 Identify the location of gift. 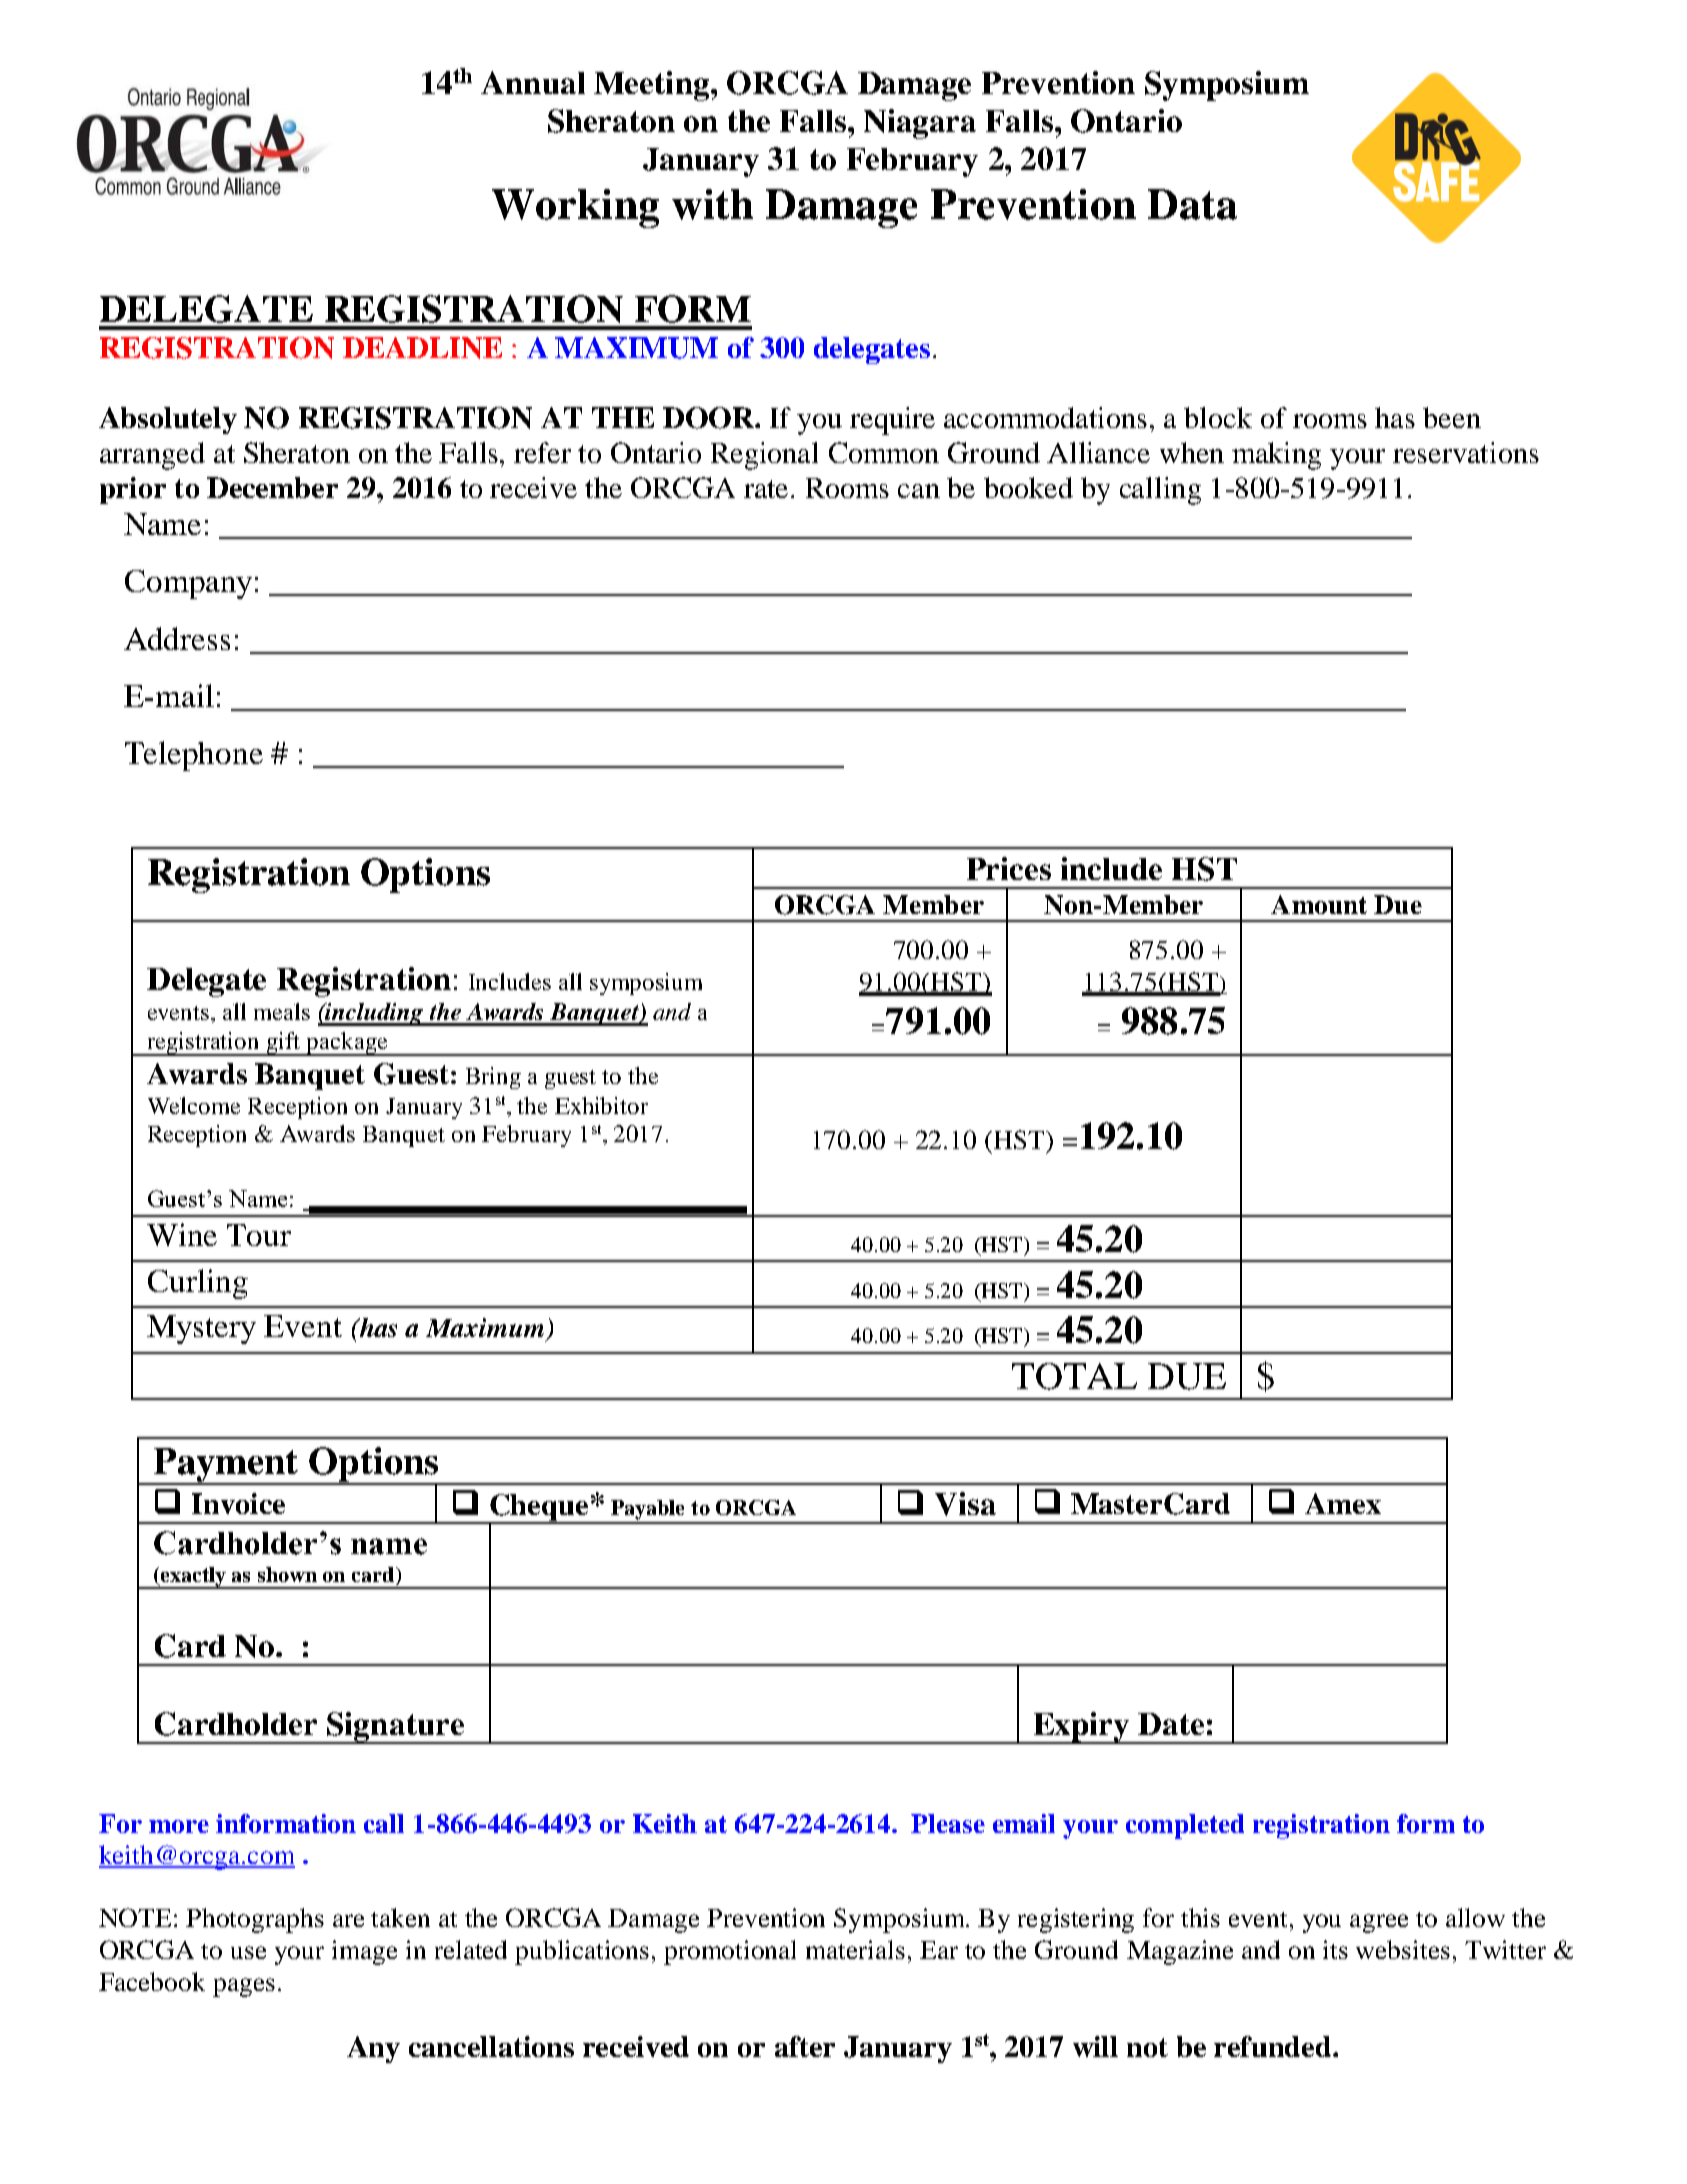
(284, 1044).
